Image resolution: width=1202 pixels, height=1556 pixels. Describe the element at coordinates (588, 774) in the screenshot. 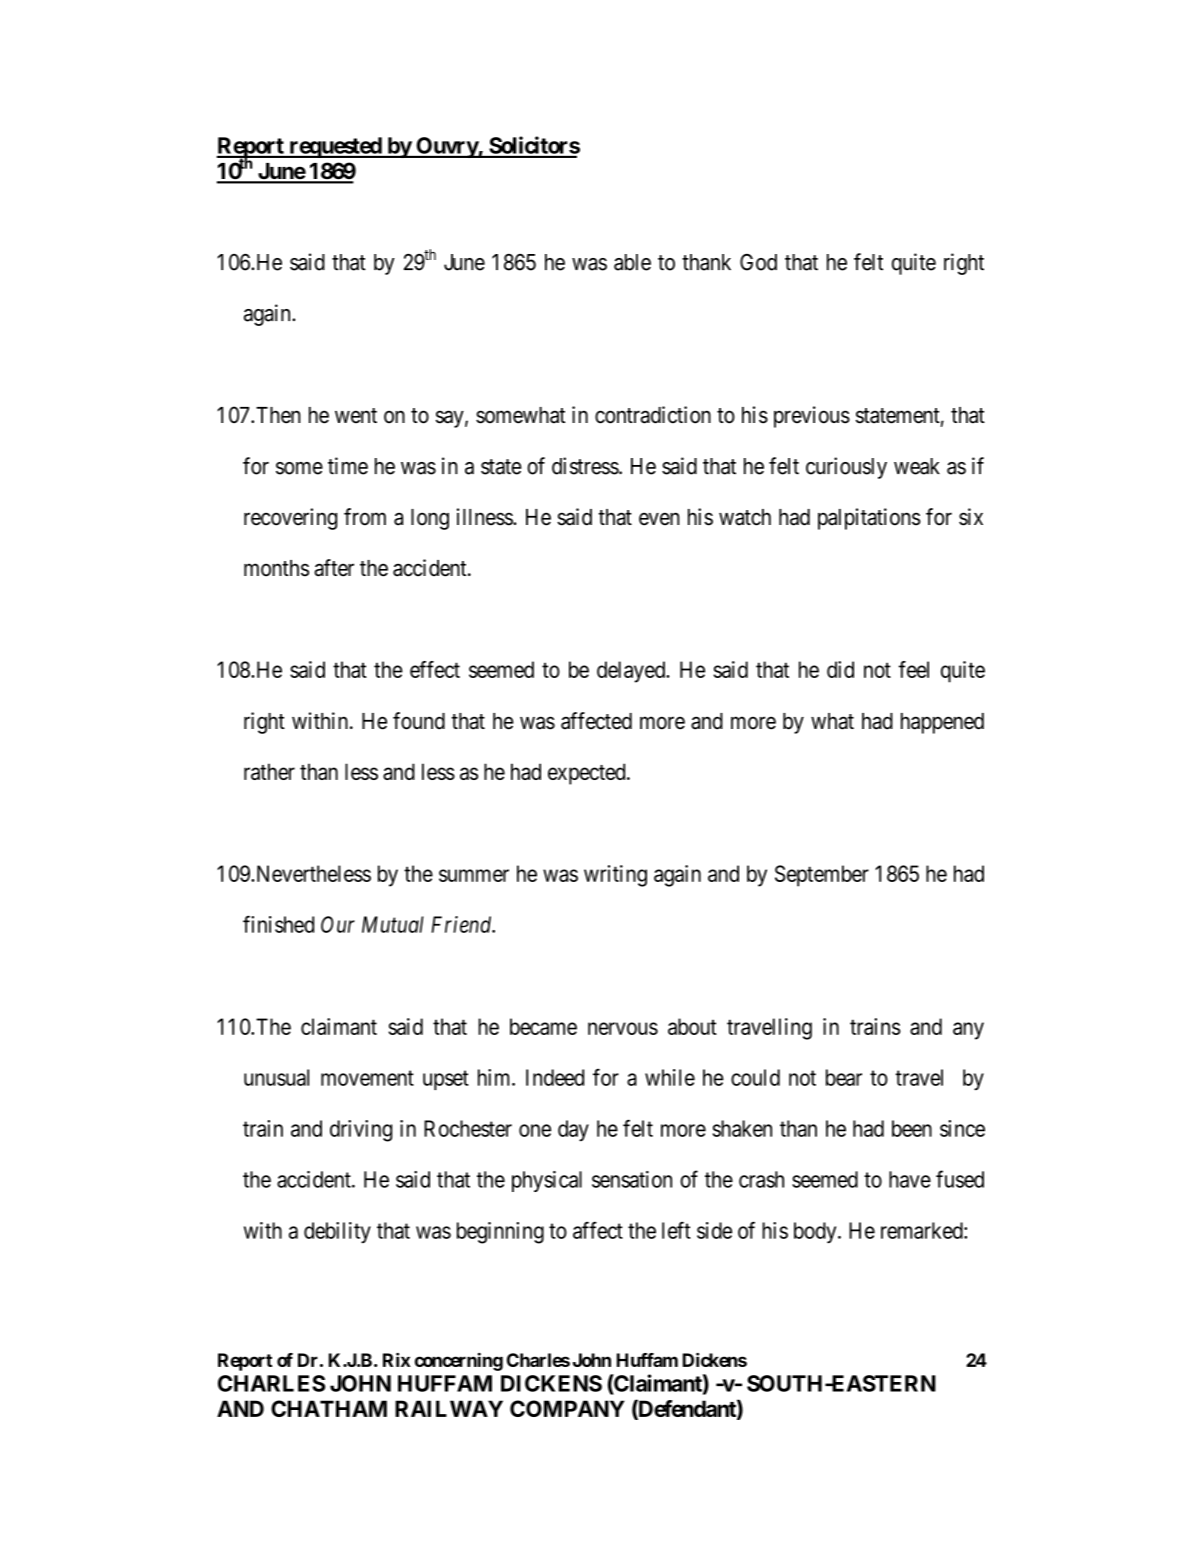

I see `expected` at that location.
